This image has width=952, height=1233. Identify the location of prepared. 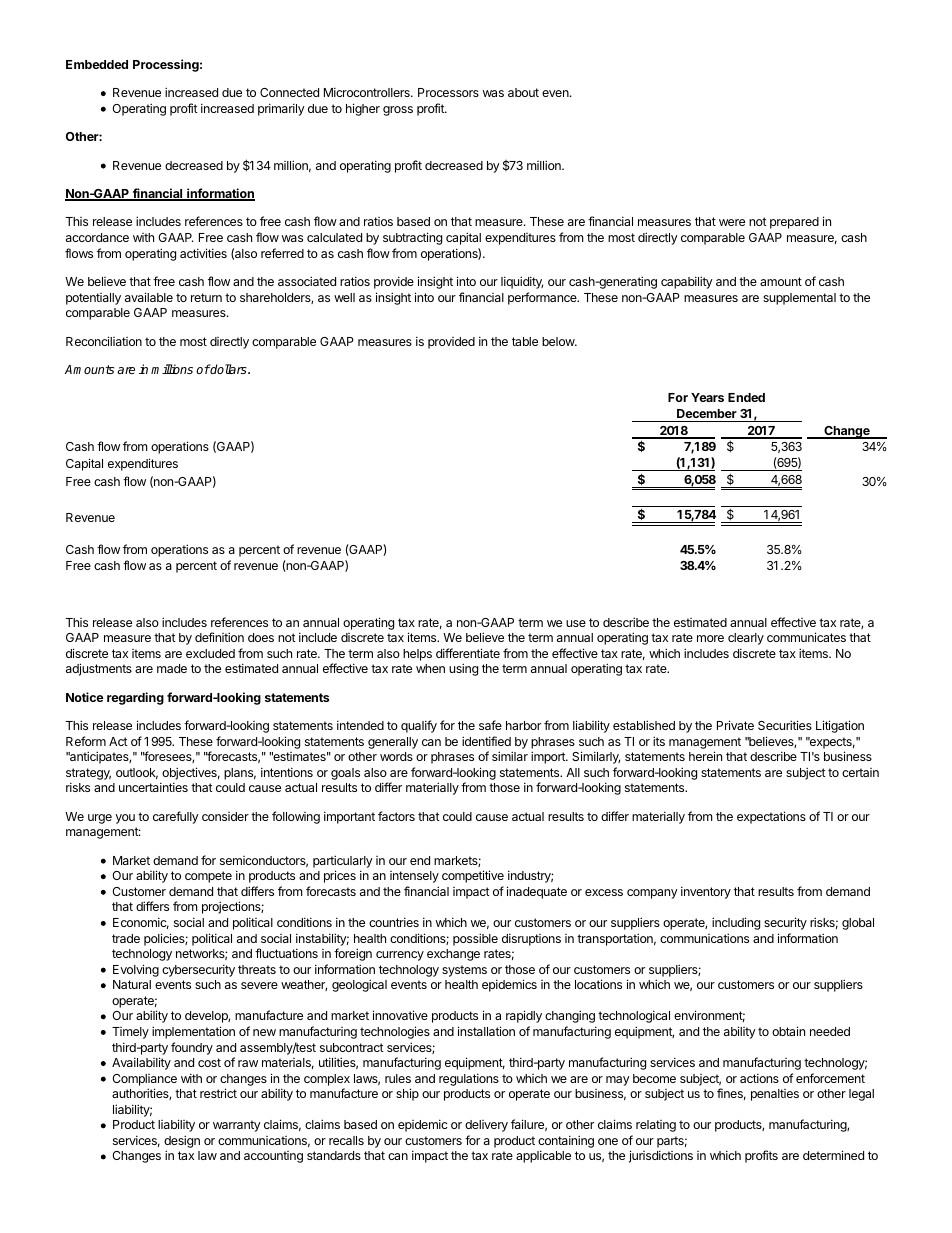
(794, 223).
